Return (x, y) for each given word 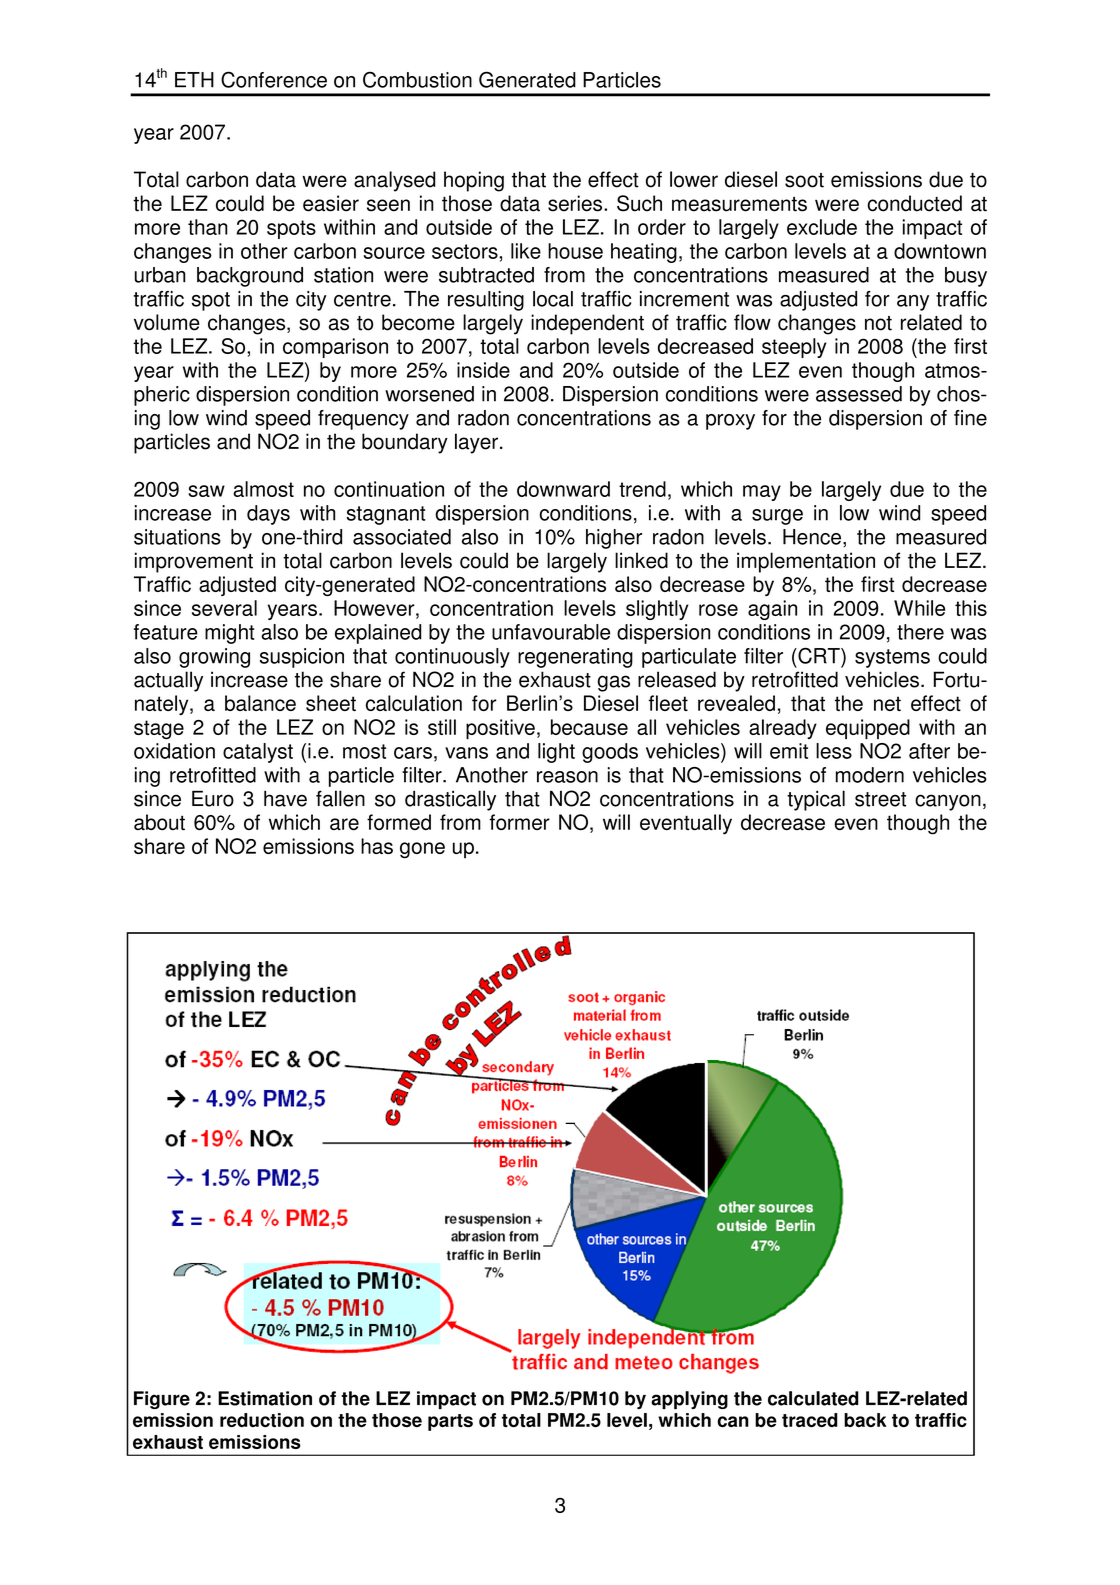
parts (450, 1422)
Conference (274, 79)
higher (614, 539)
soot (804, 180)
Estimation (265, 1398)
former (520, 822)
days (268, 515)
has (377, 846)
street (880, 799)
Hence (812, 537)
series (575, 203)
